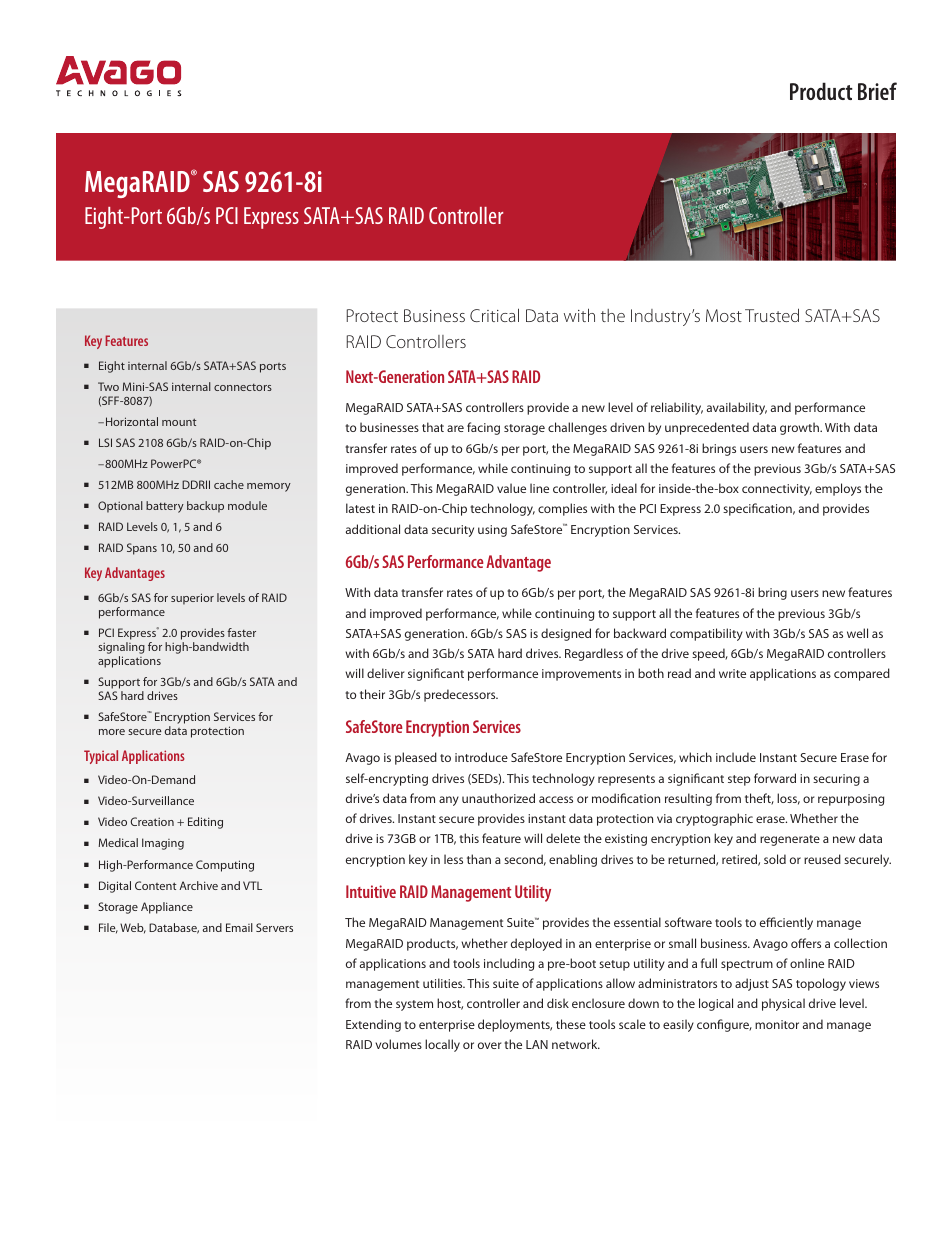 This image has height=1233, width=952. I want to click on over, so click(489, 1045).
